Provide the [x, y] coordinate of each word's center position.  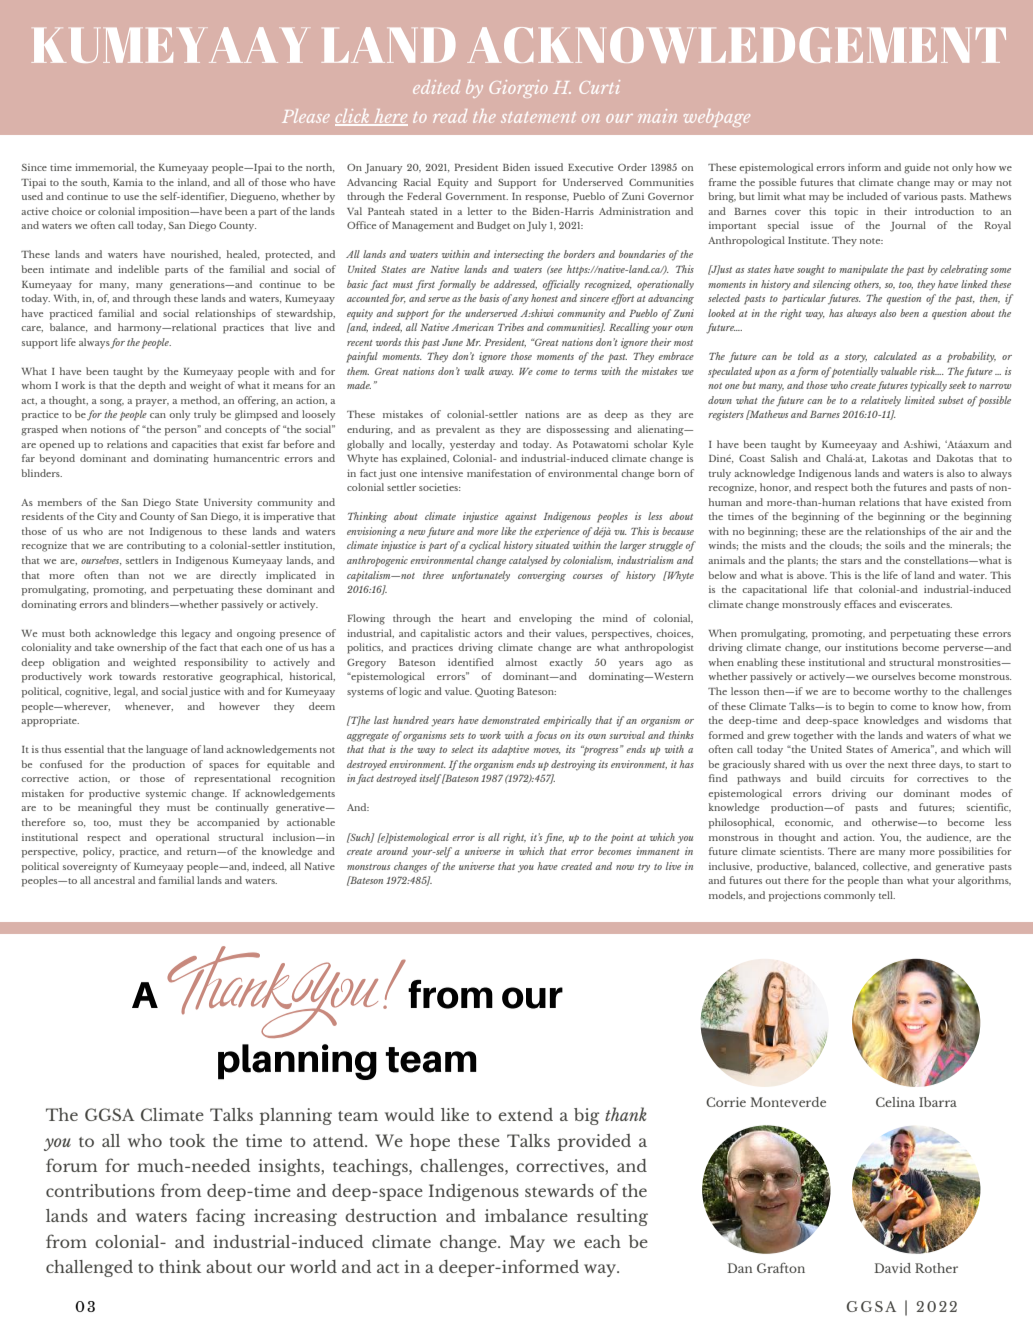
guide [917, 168]
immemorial [106, 167]
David [892, 1268]
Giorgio [518, 89]
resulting [612, 1217]
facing [221, 1217]
